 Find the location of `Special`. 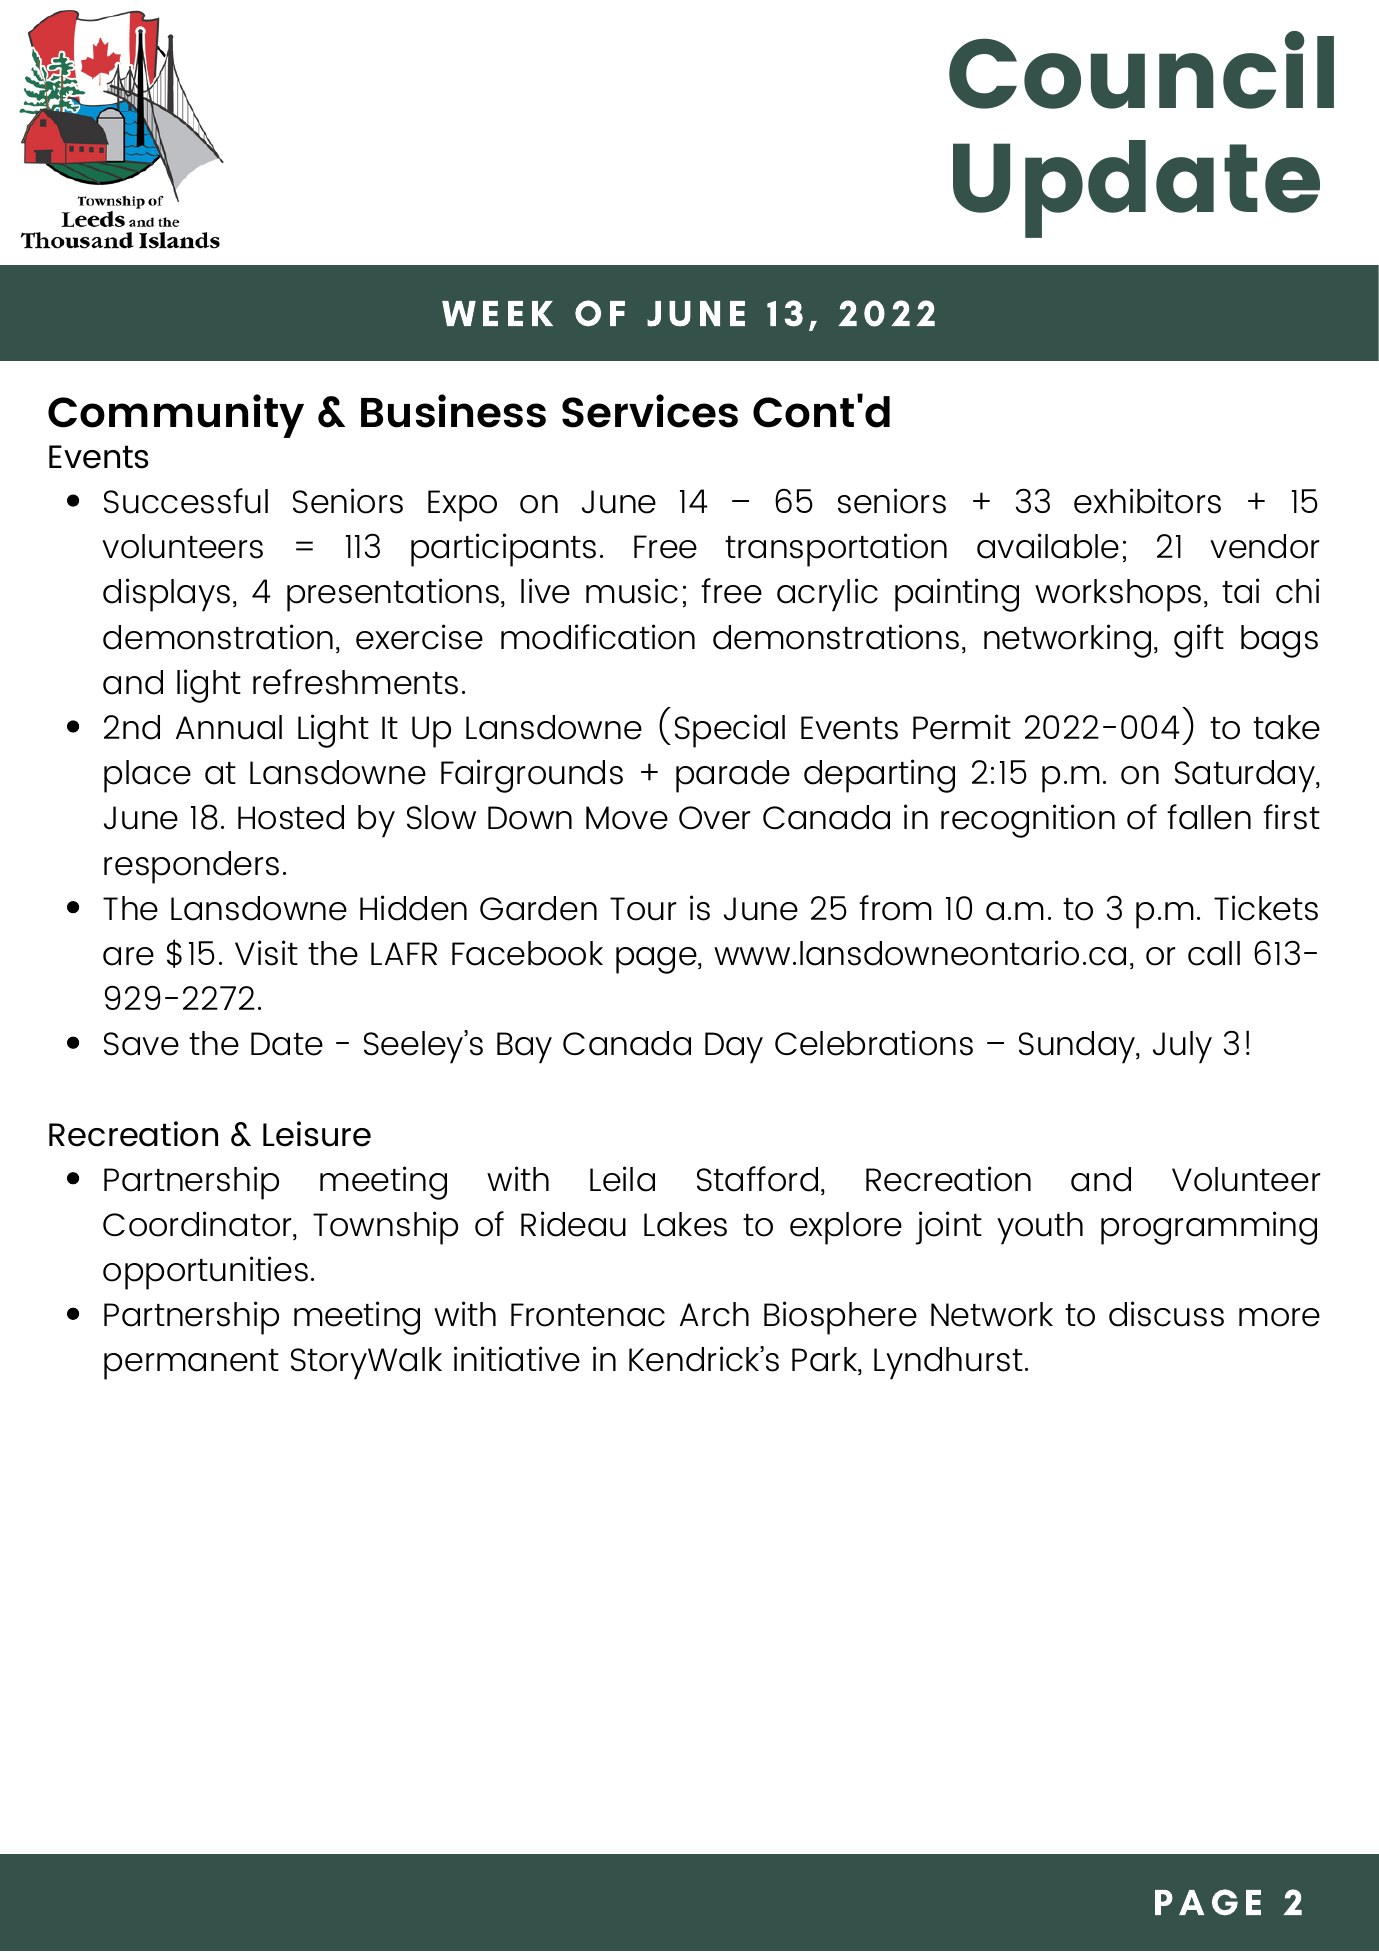

Special is located at coordinates (730, 731).
